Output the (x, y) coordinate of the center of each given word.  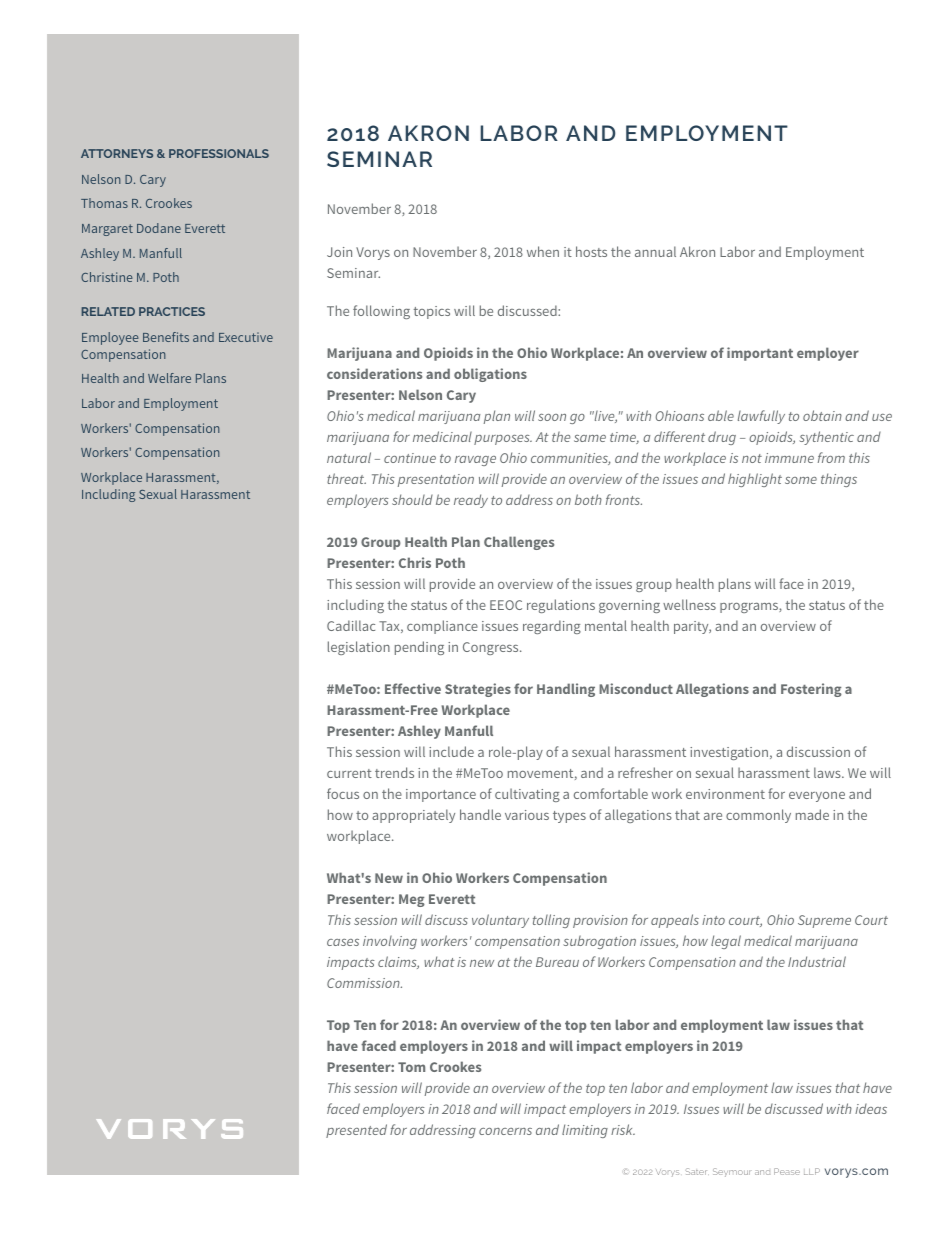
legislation (359, 648)
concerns (505, 1131)
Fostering (811, 690)
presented (356, 1131)
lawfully (761, 417)
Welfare (169, 378)
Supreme (824, 921)
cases (343, 942)
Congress (492, 648)
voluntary (500, 921)
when (543, 251)
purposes (503, 440)
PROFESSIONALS (219, 153)
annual (655, 251)
